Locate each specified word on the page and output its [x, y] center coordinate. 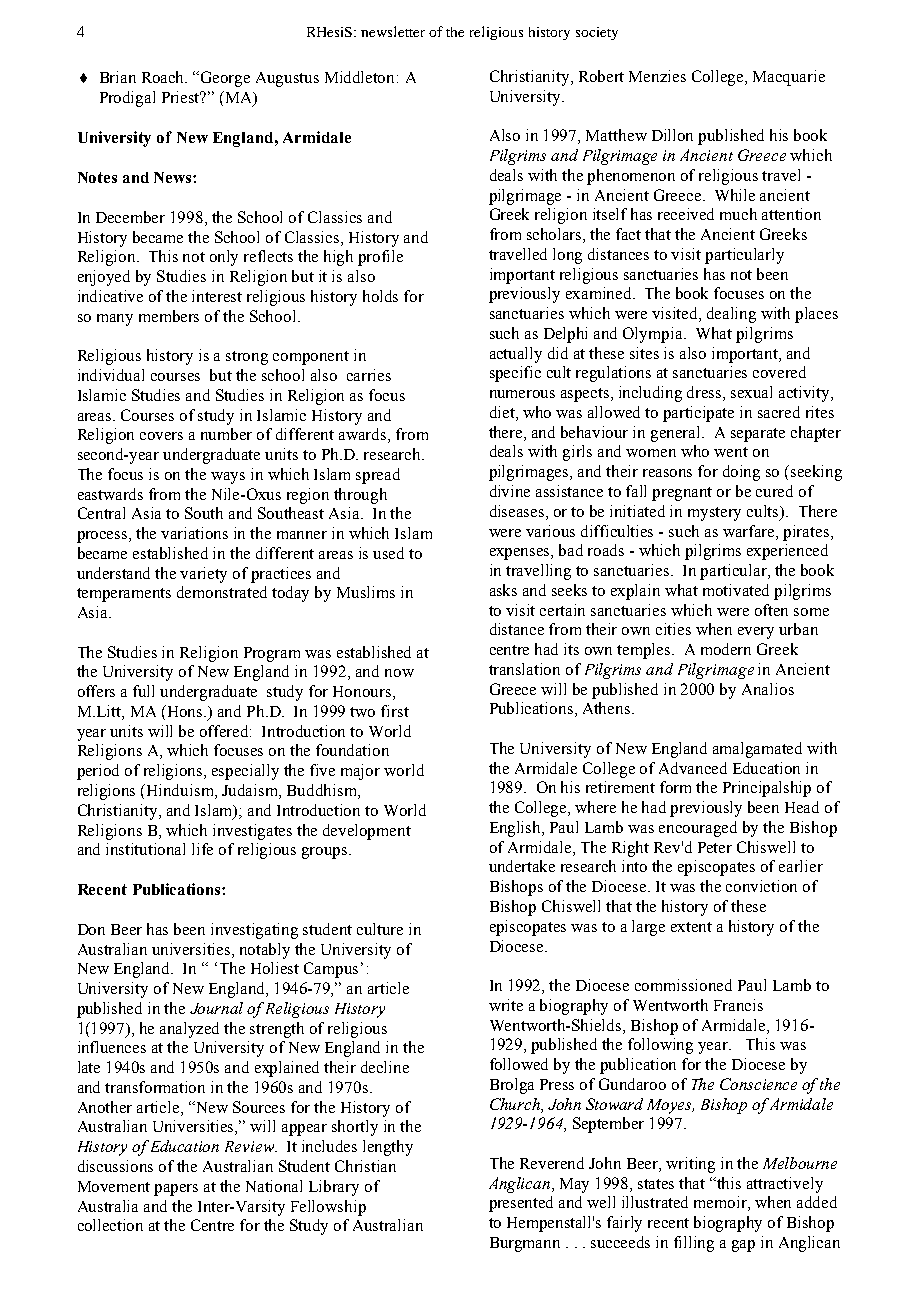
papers [176, 1190]
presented [521, 1204]
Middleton [361, 77]
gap [743, 1246]
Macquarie [789, 78]
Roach [164, 77]
